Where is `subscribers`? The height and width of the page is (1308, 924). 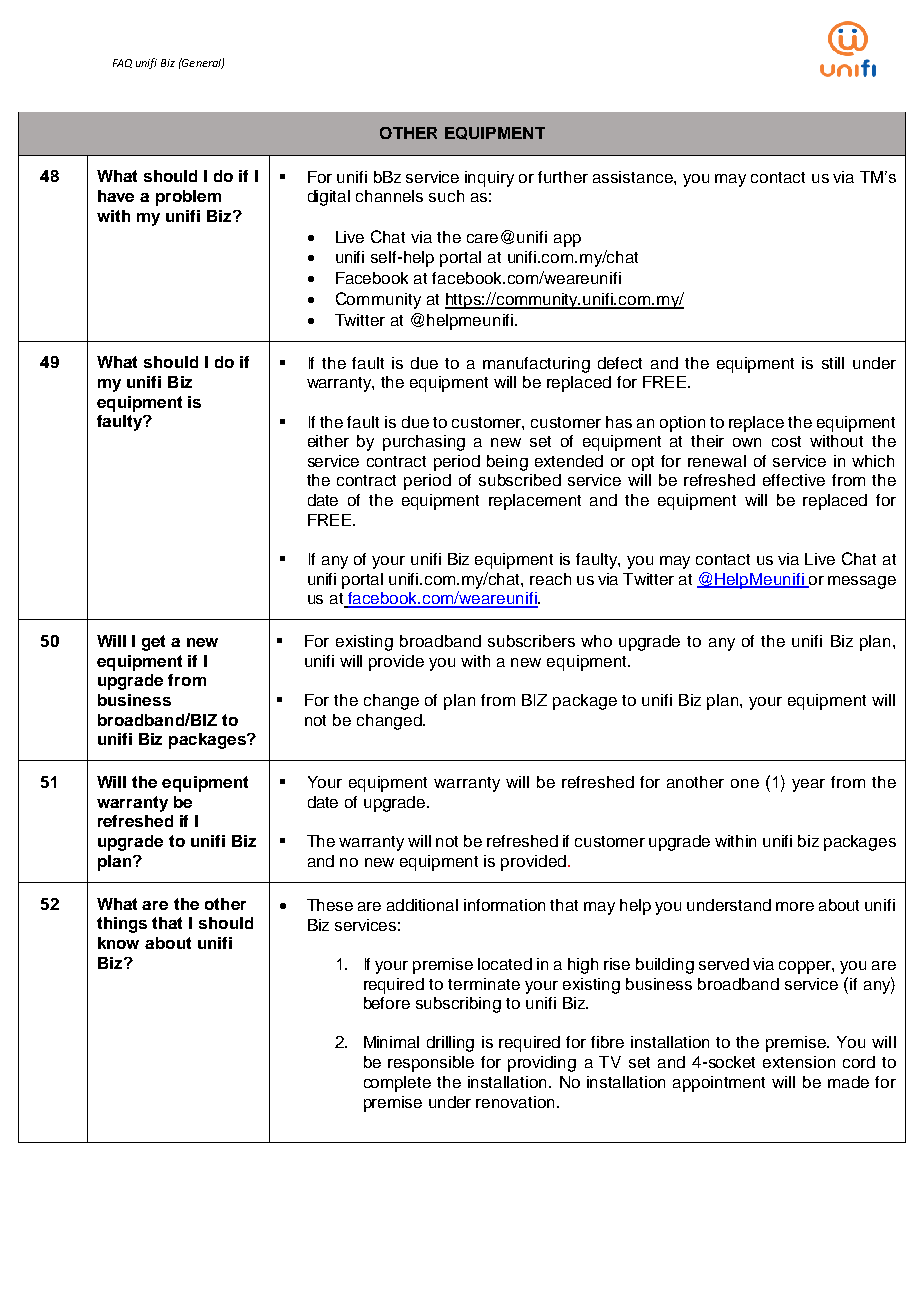
subscribers is located at coordinates (531, 641).
